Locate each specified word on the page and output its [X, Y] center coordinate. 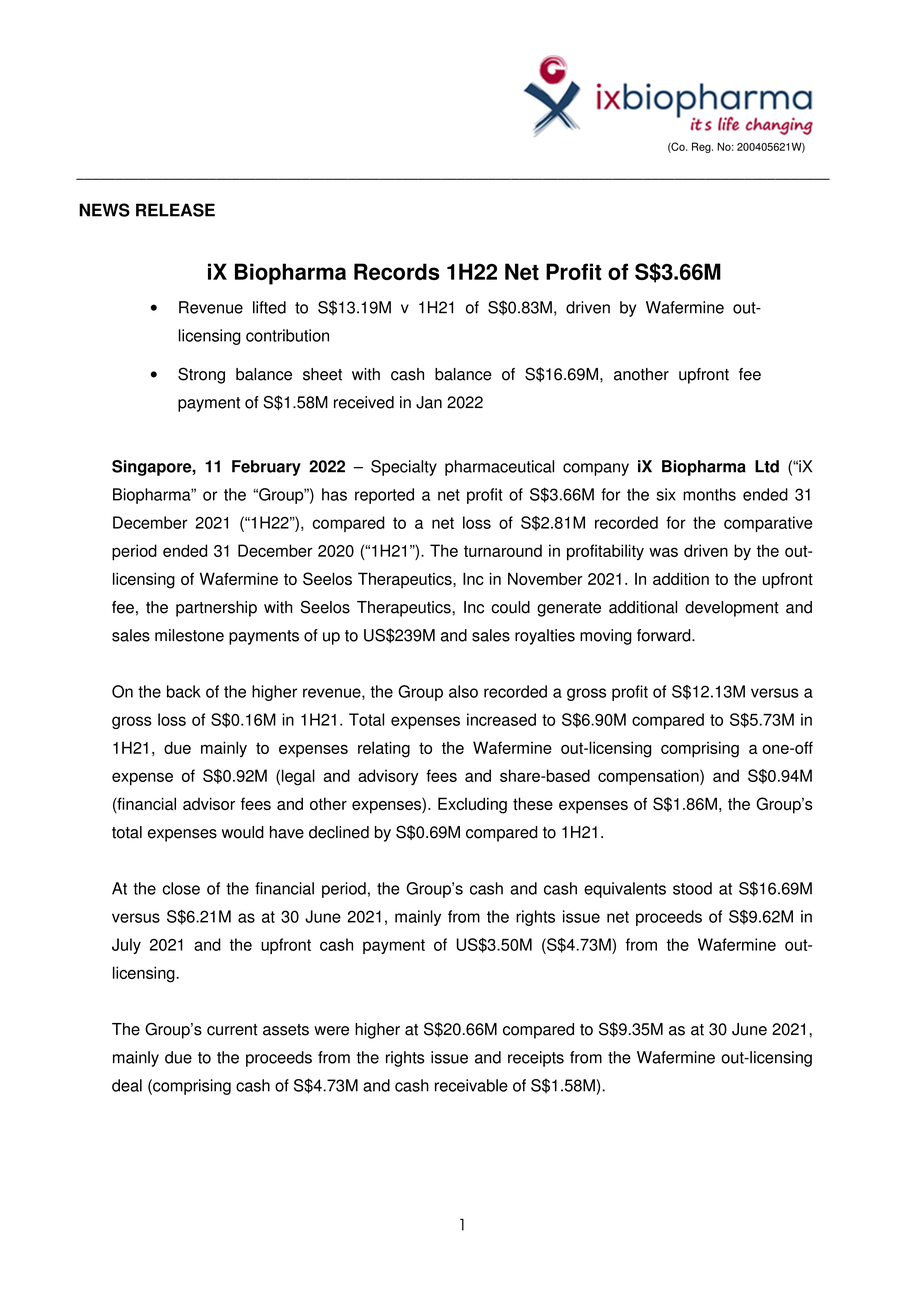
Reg [702, 147]
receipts [536, 1059]
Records [397, 271]
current [232, 1030]
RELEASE [175, 210]
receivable [471, 1085]
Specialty [404, 468]
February [266, 468]
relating [384, 749]
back [184, 691]
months [709, 494]
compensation [649, 777]
